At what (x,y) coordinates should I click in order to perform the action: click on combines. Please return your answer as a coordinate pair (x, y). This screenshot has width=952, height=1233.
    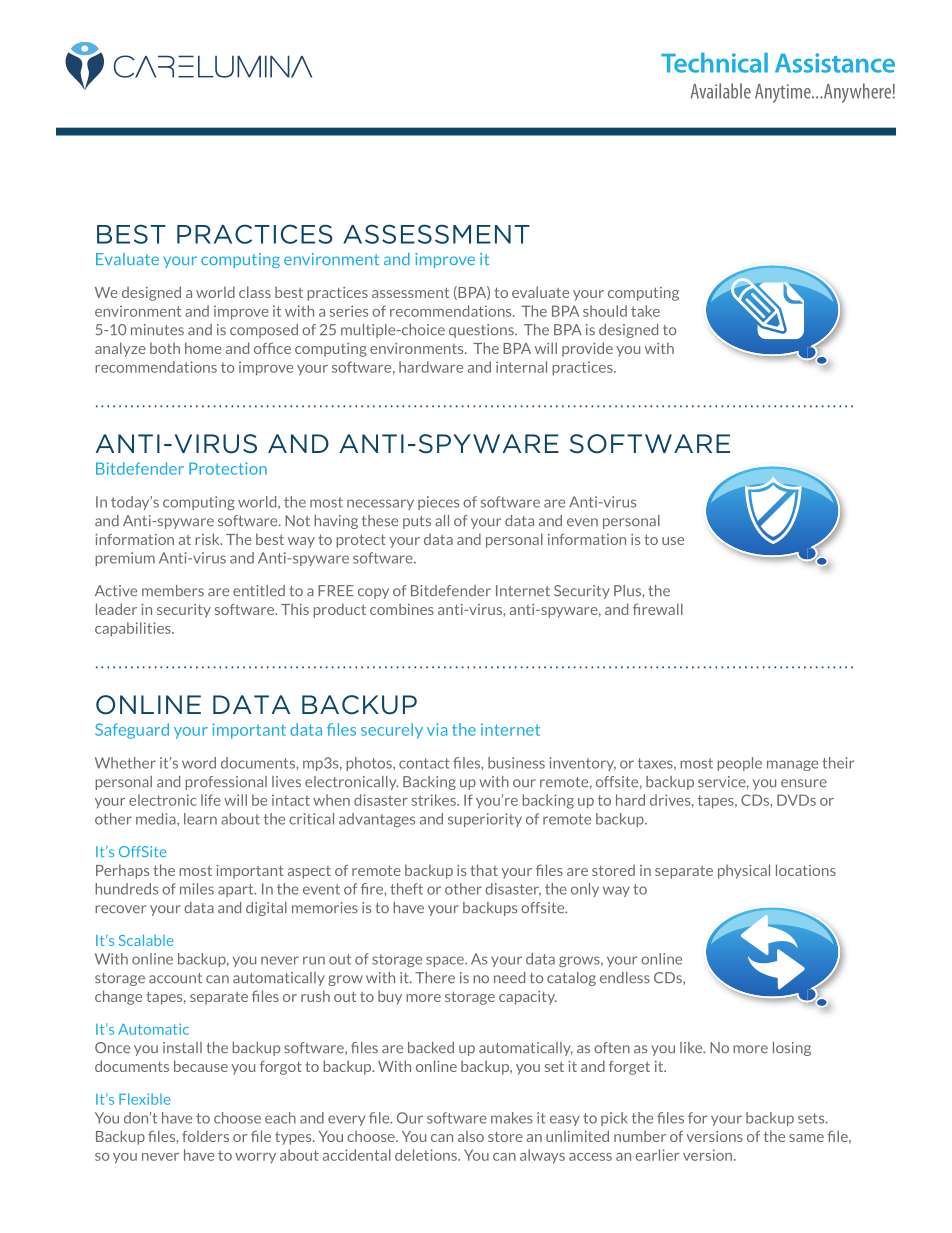
    Looking at the image, I should click on (402, 609).
